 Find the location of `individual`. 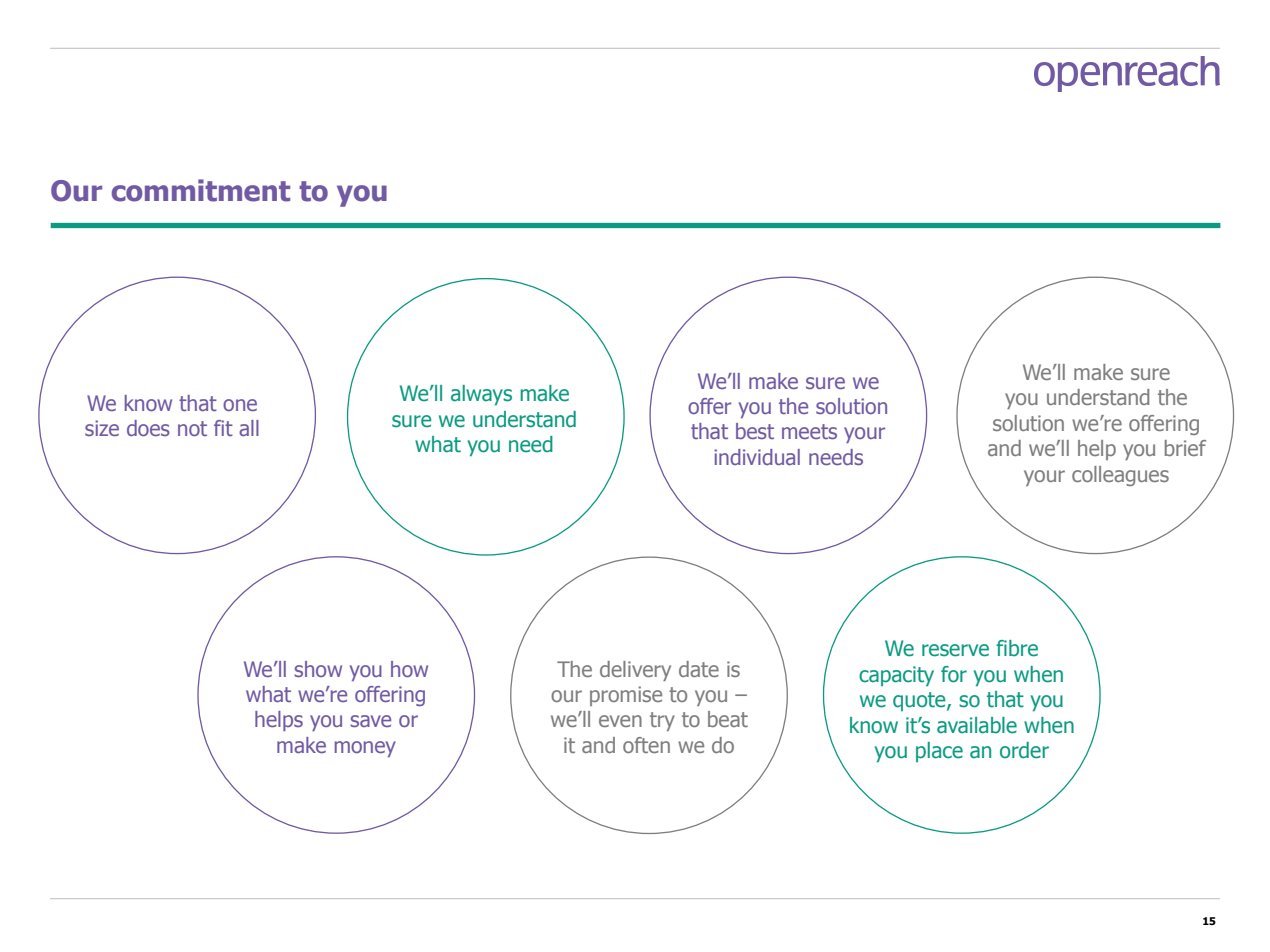

individual is located at coordinates (757, 457).
